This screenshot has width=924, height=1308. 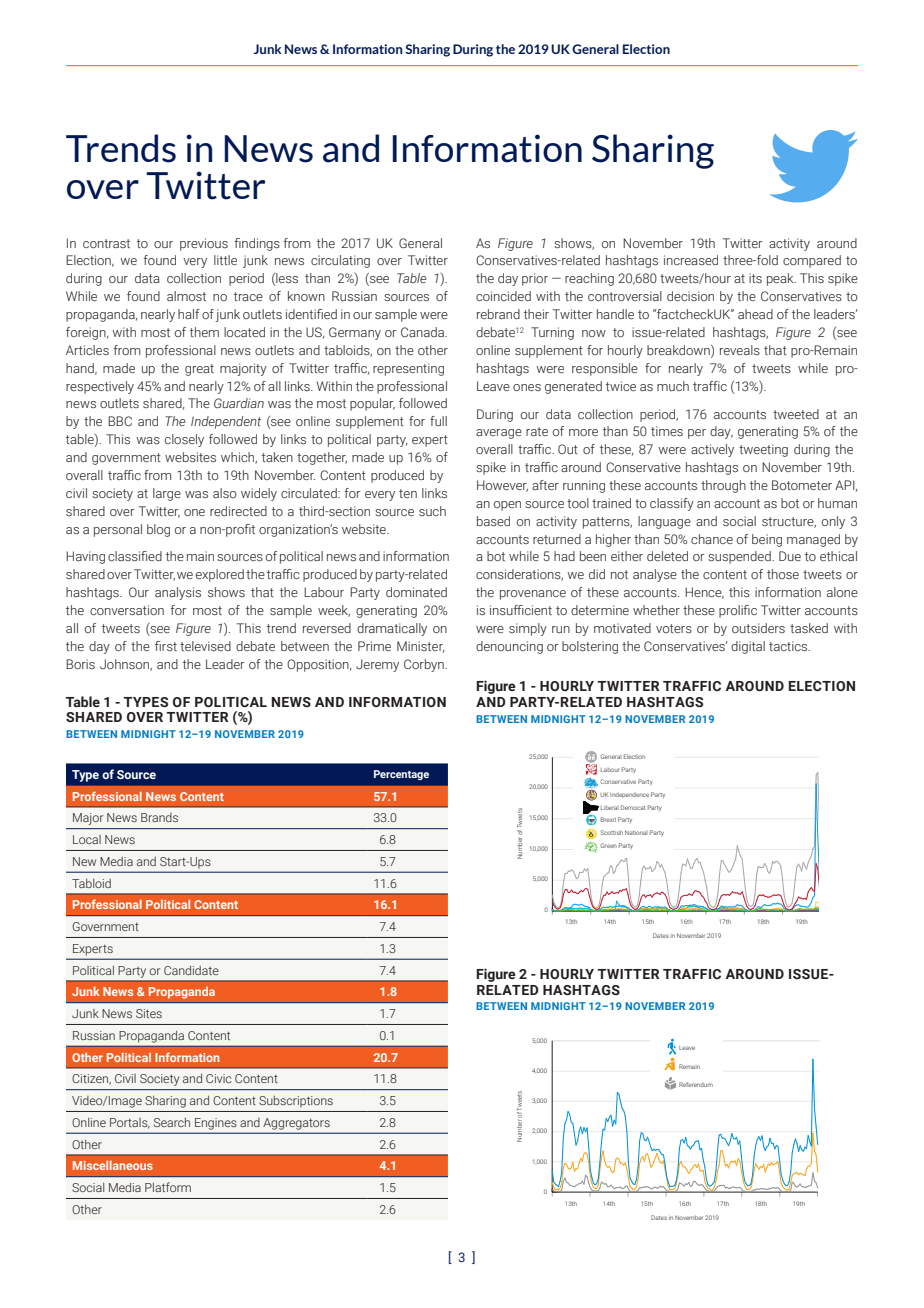 What do you see at coordinates (503, 296) in the screenshot?
I see `coincided` at bounding box center [503, 296].
